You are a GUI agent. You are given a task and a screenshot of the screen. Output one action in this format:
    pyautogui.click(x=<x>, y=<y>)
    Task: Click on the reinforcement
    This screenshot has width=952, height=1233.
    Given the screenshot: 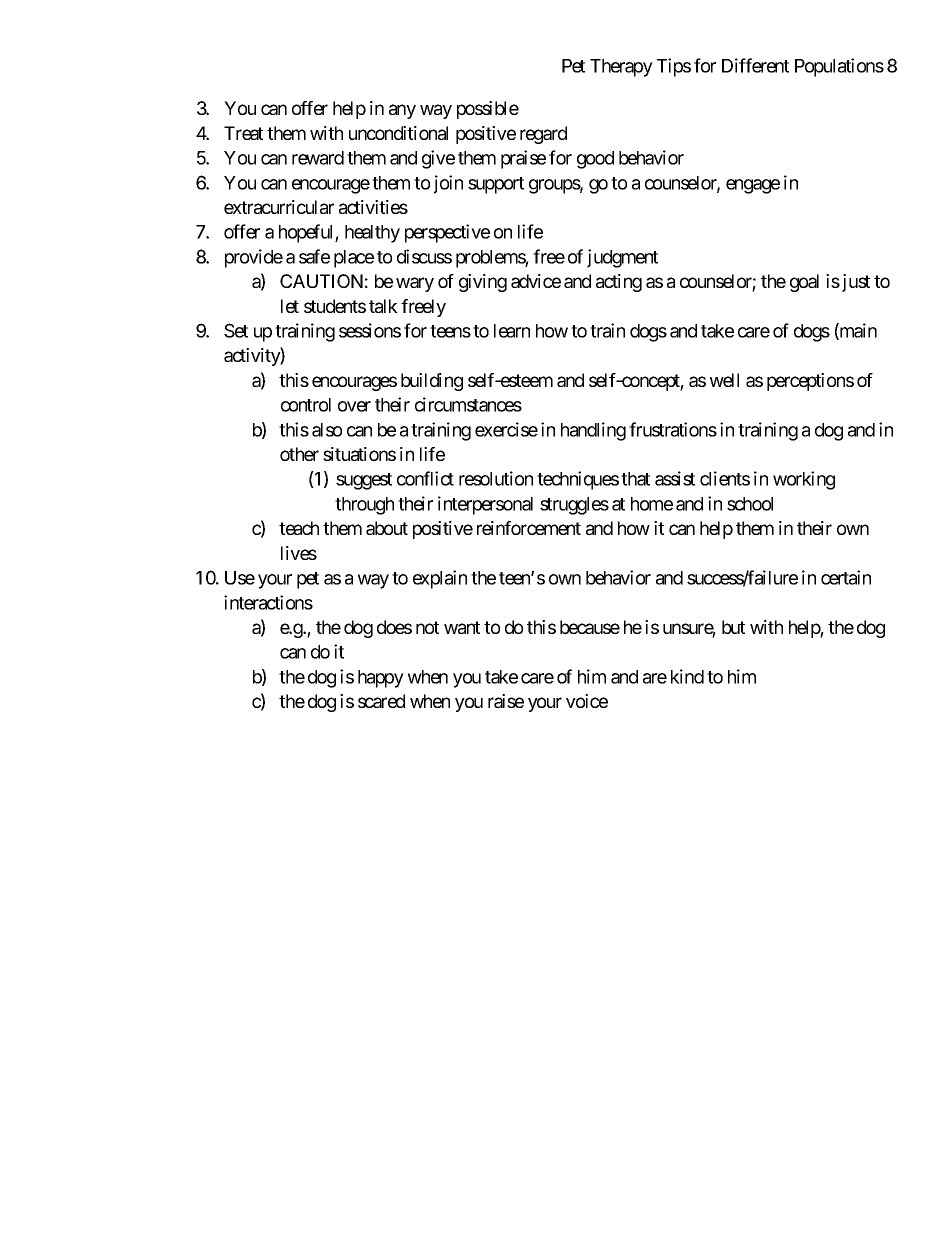 What is the action you would take?
    pyautogui.click(x=529, y=528)
